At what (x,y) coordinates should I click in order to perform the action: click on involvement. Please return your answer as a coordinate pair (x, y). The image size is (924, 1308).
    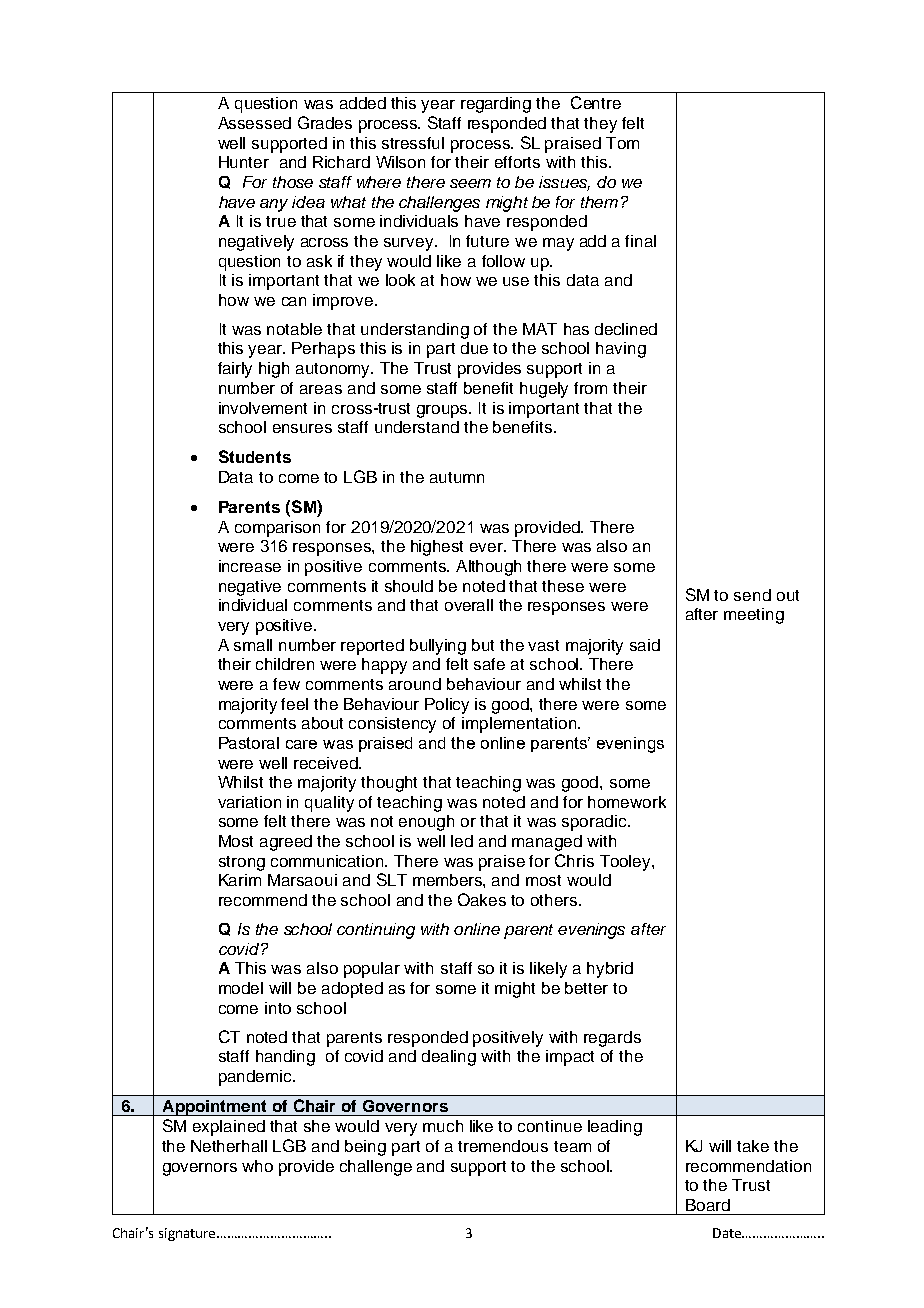
    Looking at the image, I should click on (263, 408).
